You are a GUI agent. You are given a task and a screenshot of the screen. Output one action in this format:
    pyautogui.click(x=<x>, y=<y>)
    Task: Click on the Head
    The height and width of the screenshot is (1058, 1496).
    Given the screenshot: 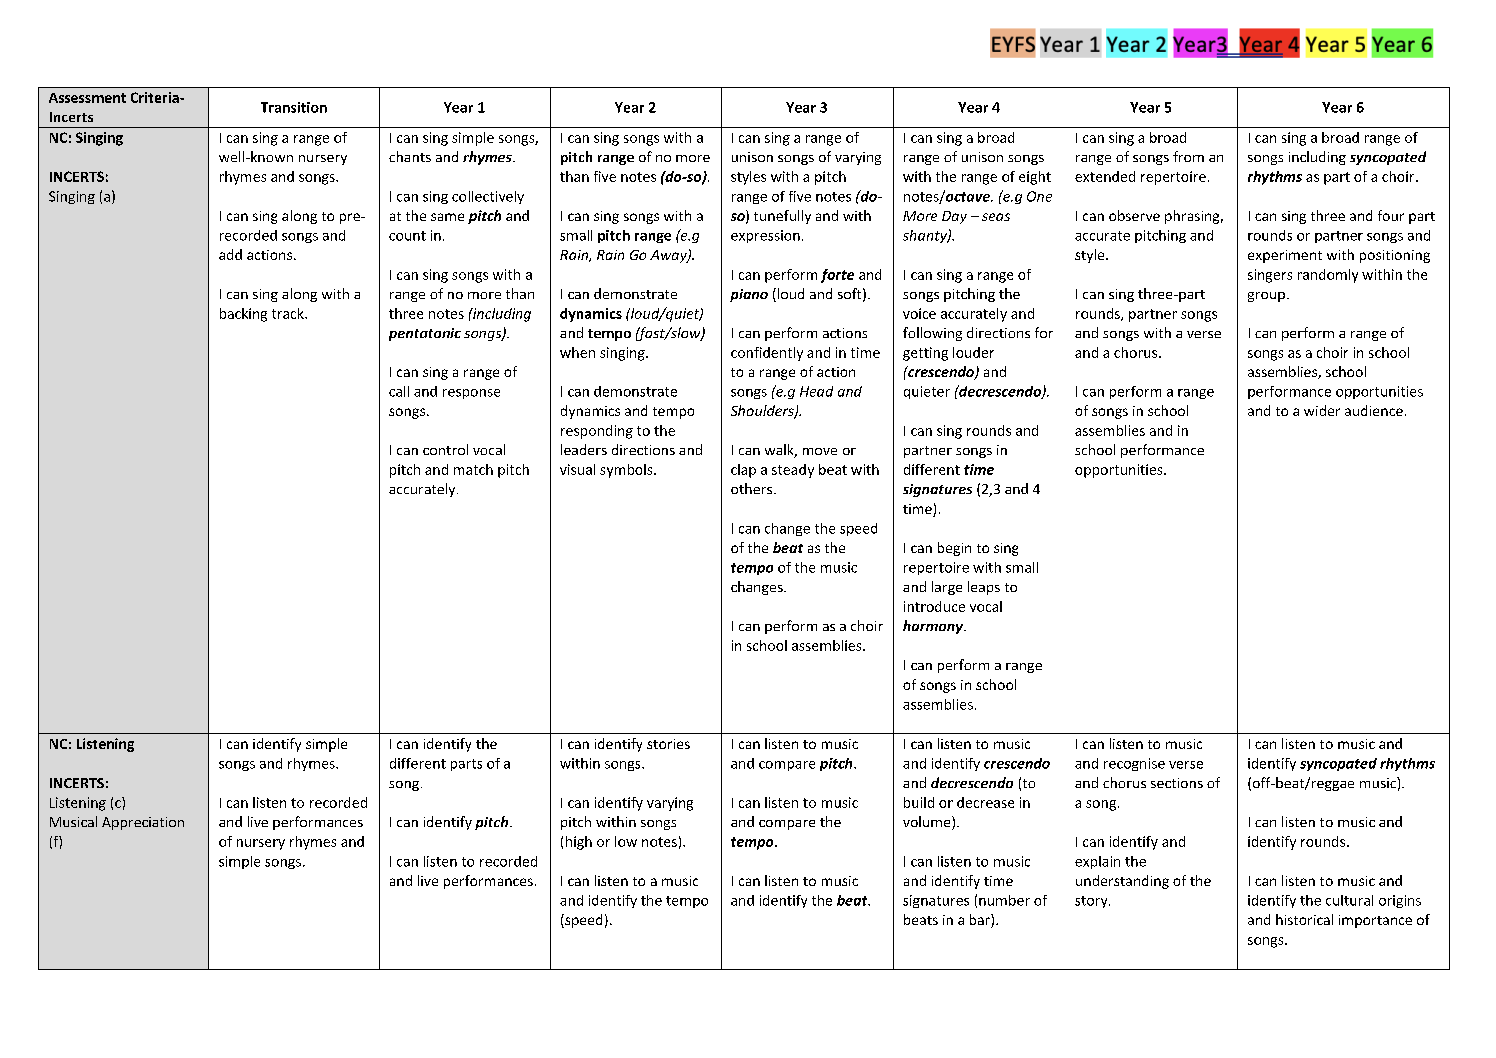 What is the action you would take?
    pyautogui.click(x=816, y=391)
